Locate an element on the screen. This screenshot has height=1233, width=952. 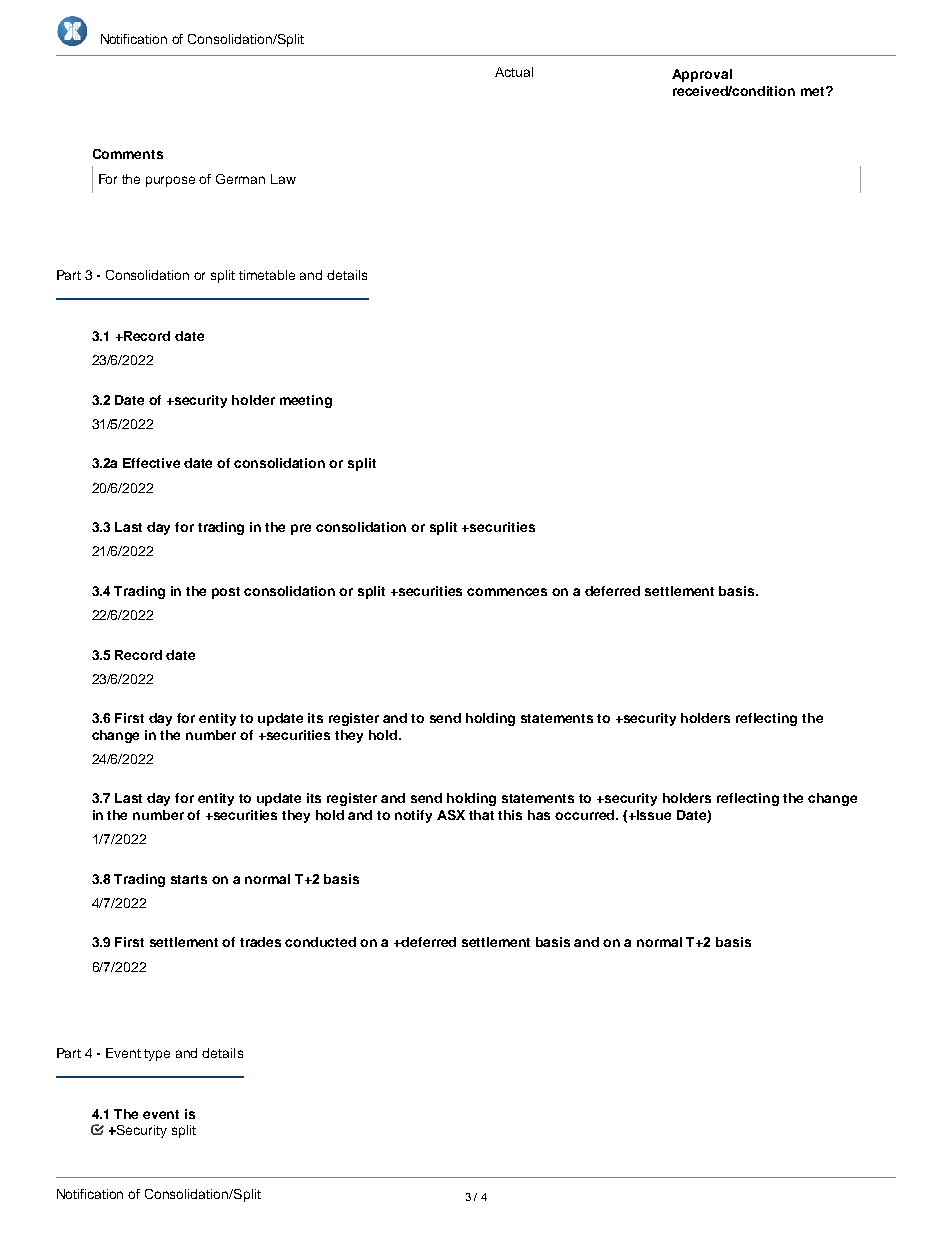
Comments is located at coordinates (128, 154).
